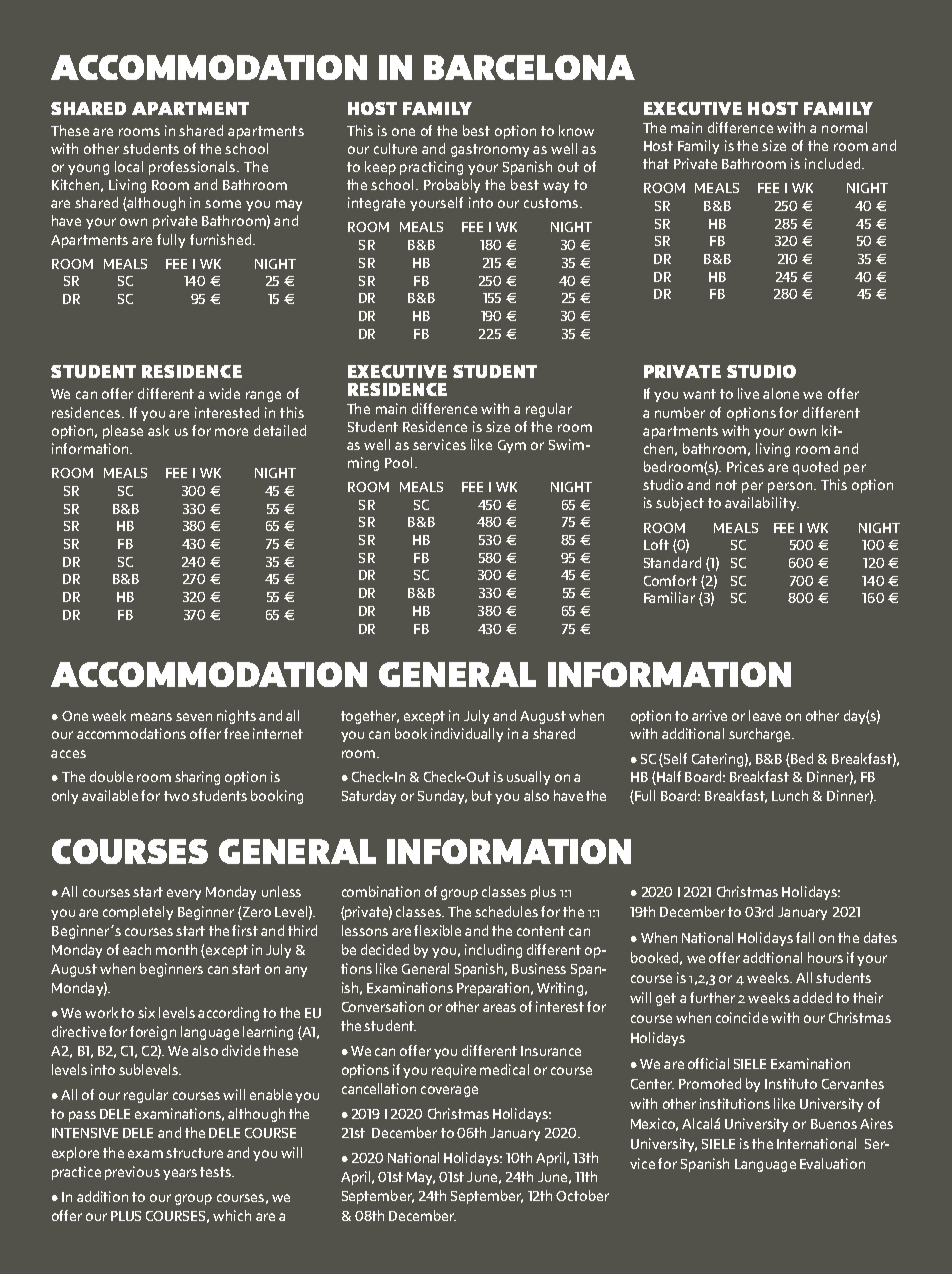 The height and width of the page is (1274, 952). I want to click on gastronomy, so click(490, 150).
